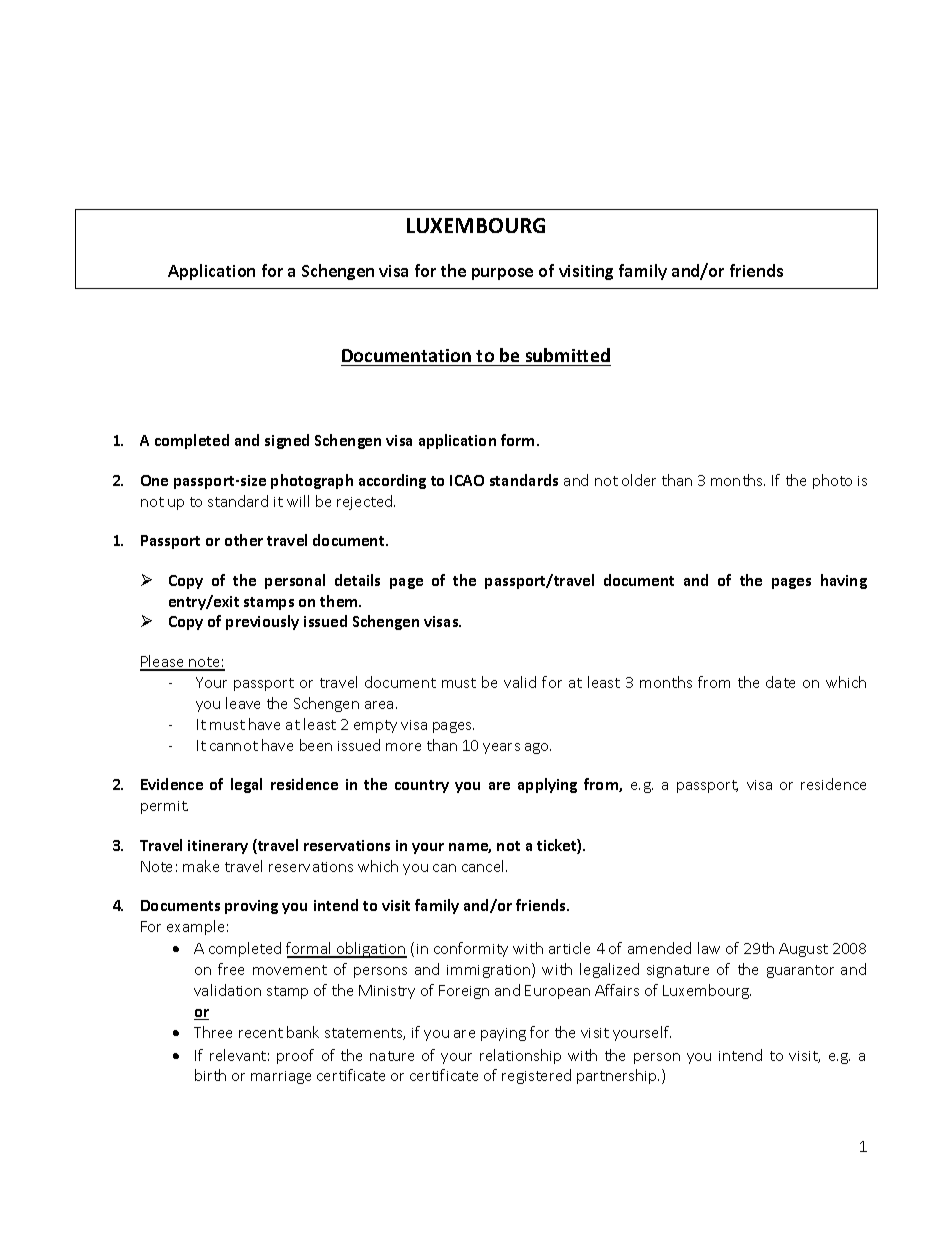  What do you see at coordinates (520, 1056) in the page?
I see `relationship` at bounding box center [520, 1056].
